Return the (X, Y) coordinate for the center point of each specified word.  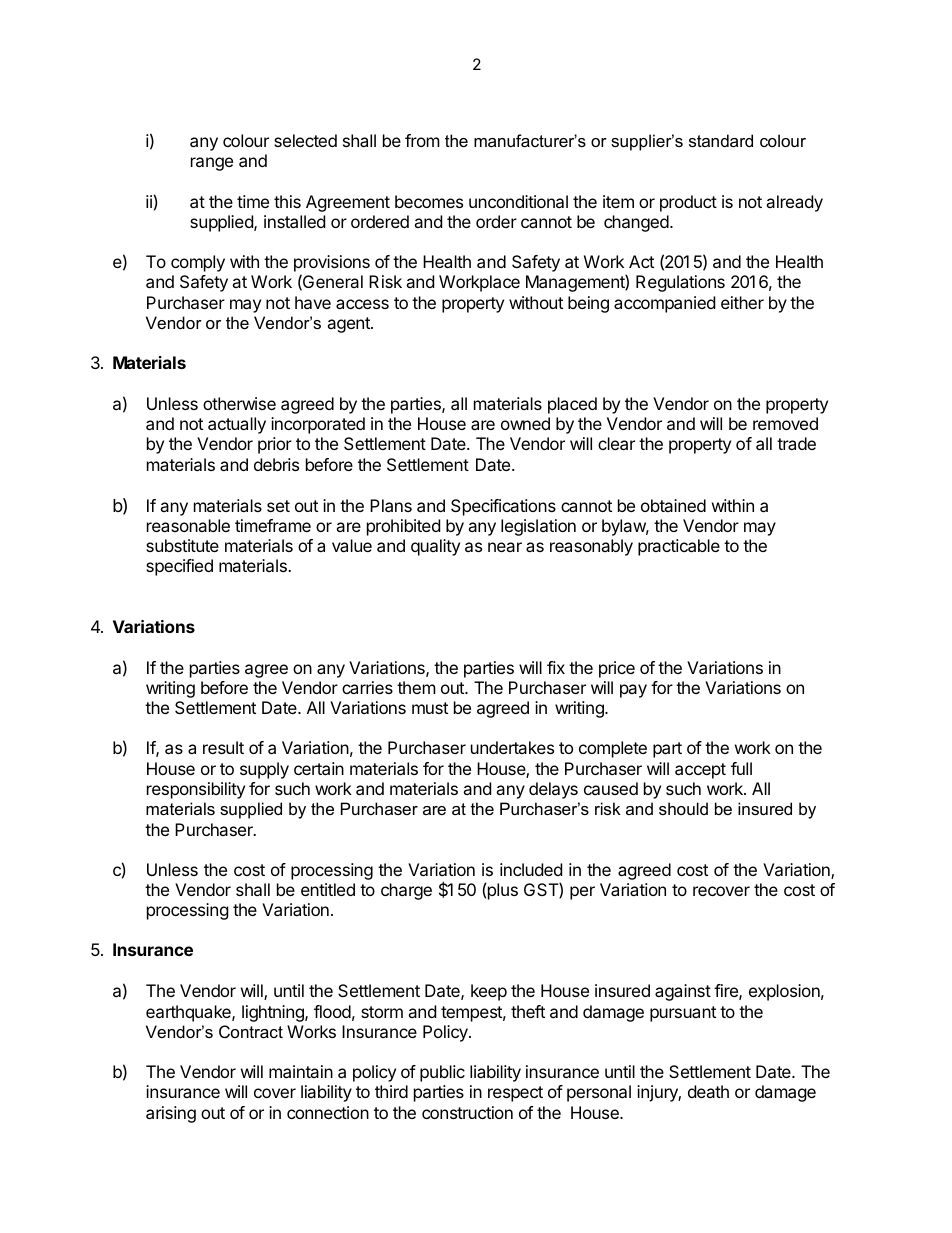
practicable (679, 547)
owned (525, 423)
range (212, 164)
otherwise (239, 403)
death (708, 1091)
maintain (301, 1071)
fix (556, 667)
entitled (328, 889)
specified (179, 567)
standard (721, 140)
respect (515, 1094)
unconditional (518, 201)
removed (785, 423)
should (683, 808)
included (531, 869)
